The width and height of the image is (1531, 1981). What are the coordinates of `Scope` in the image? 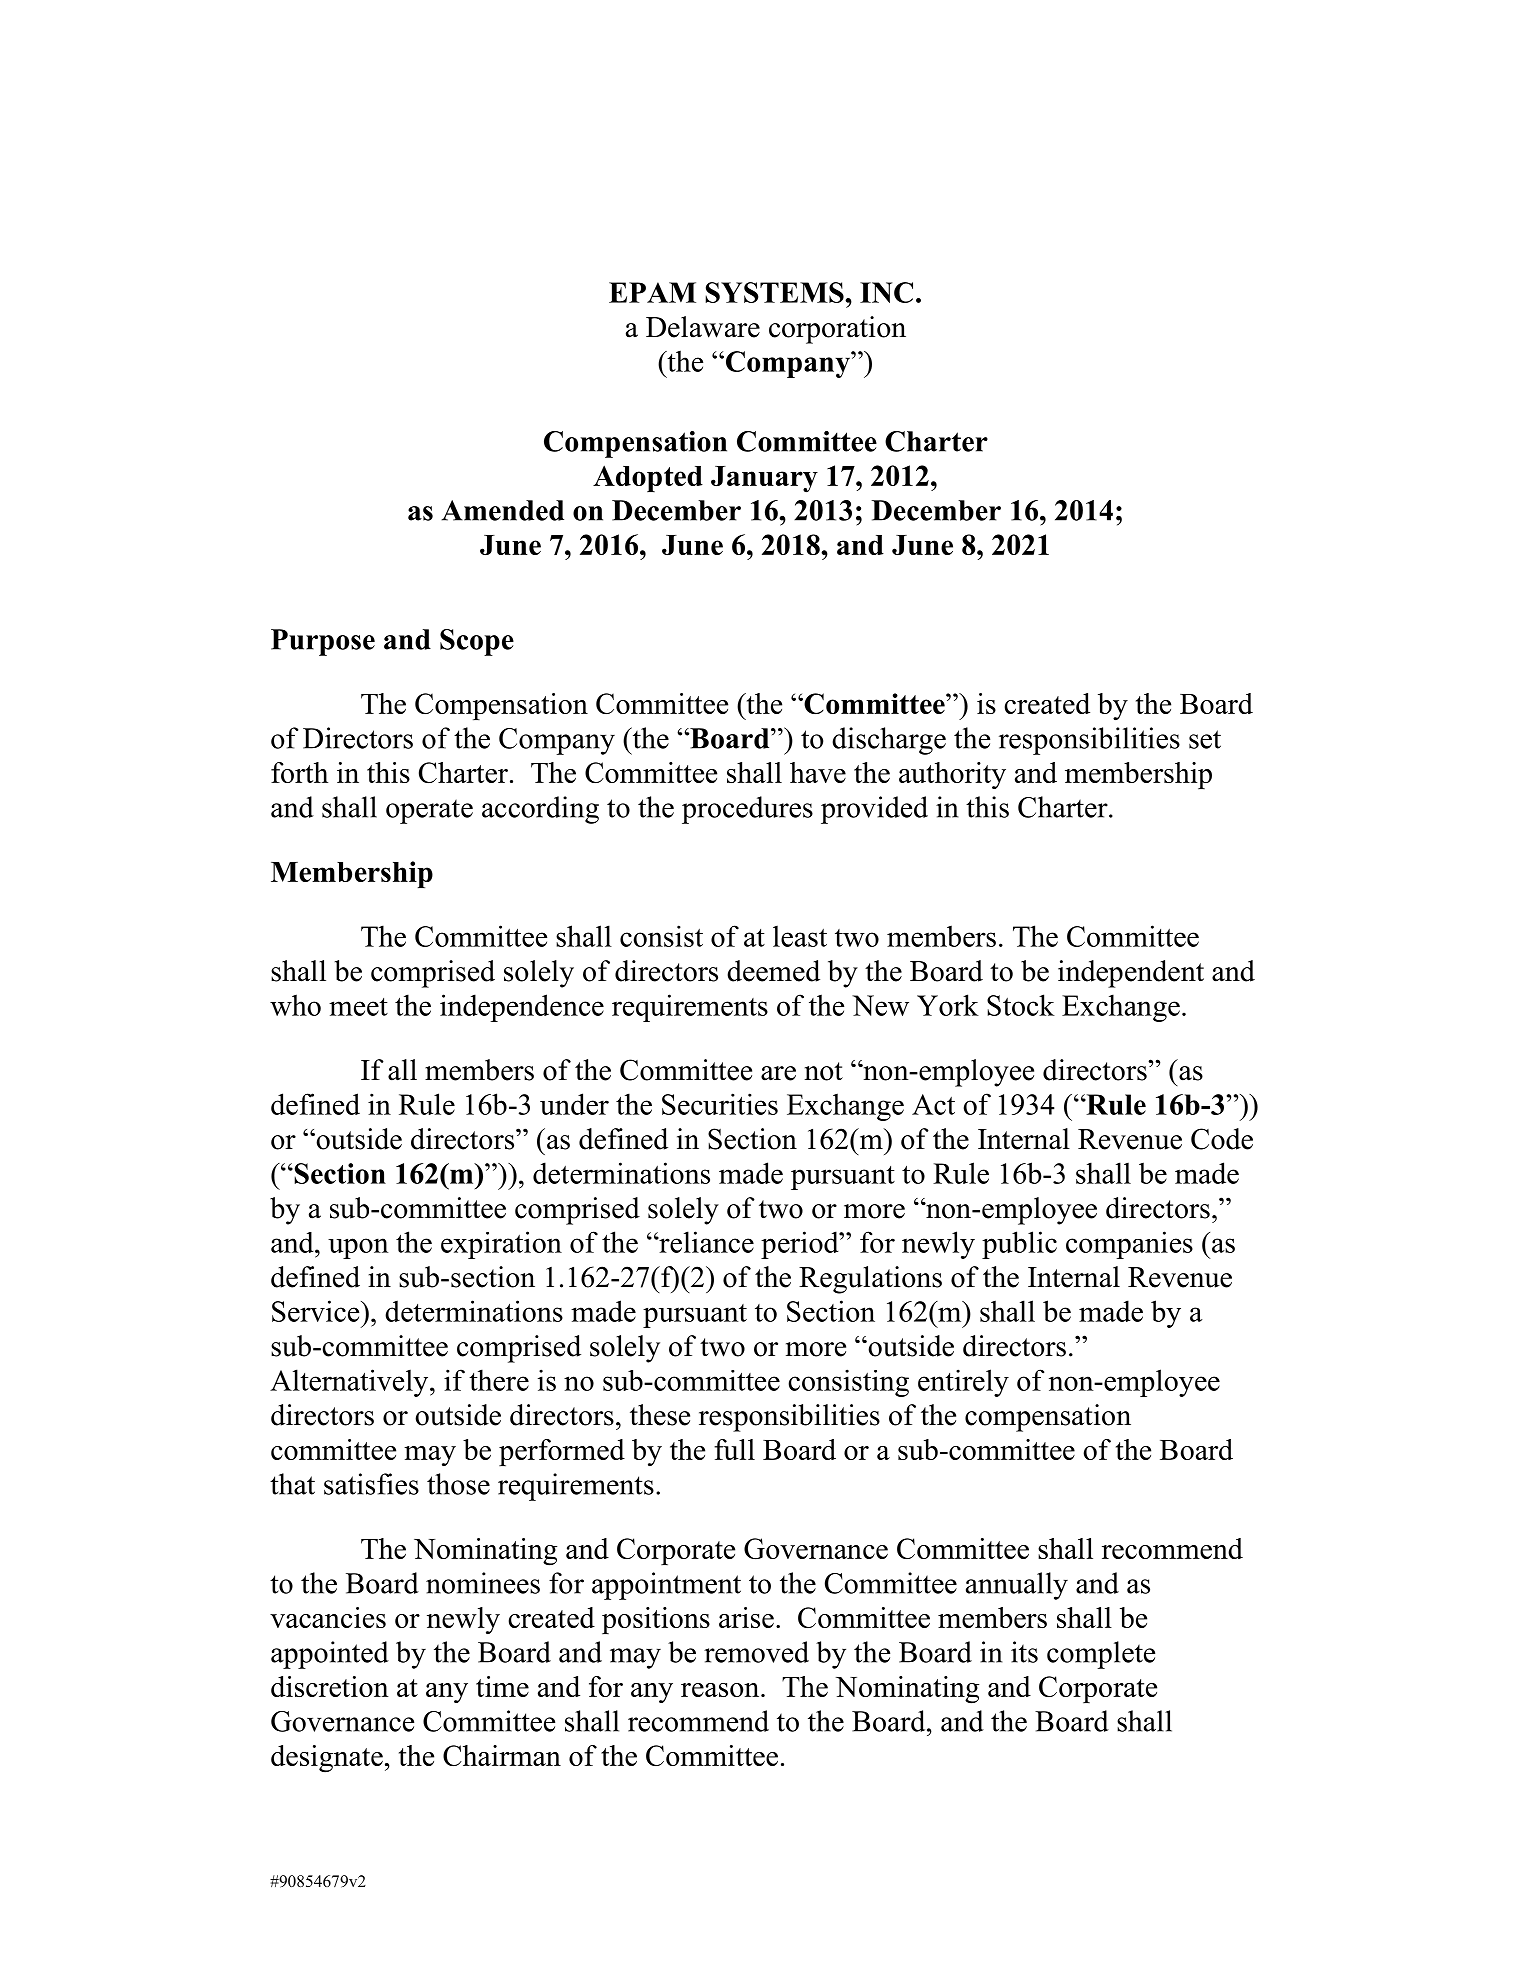 It's located at (477, 642).
